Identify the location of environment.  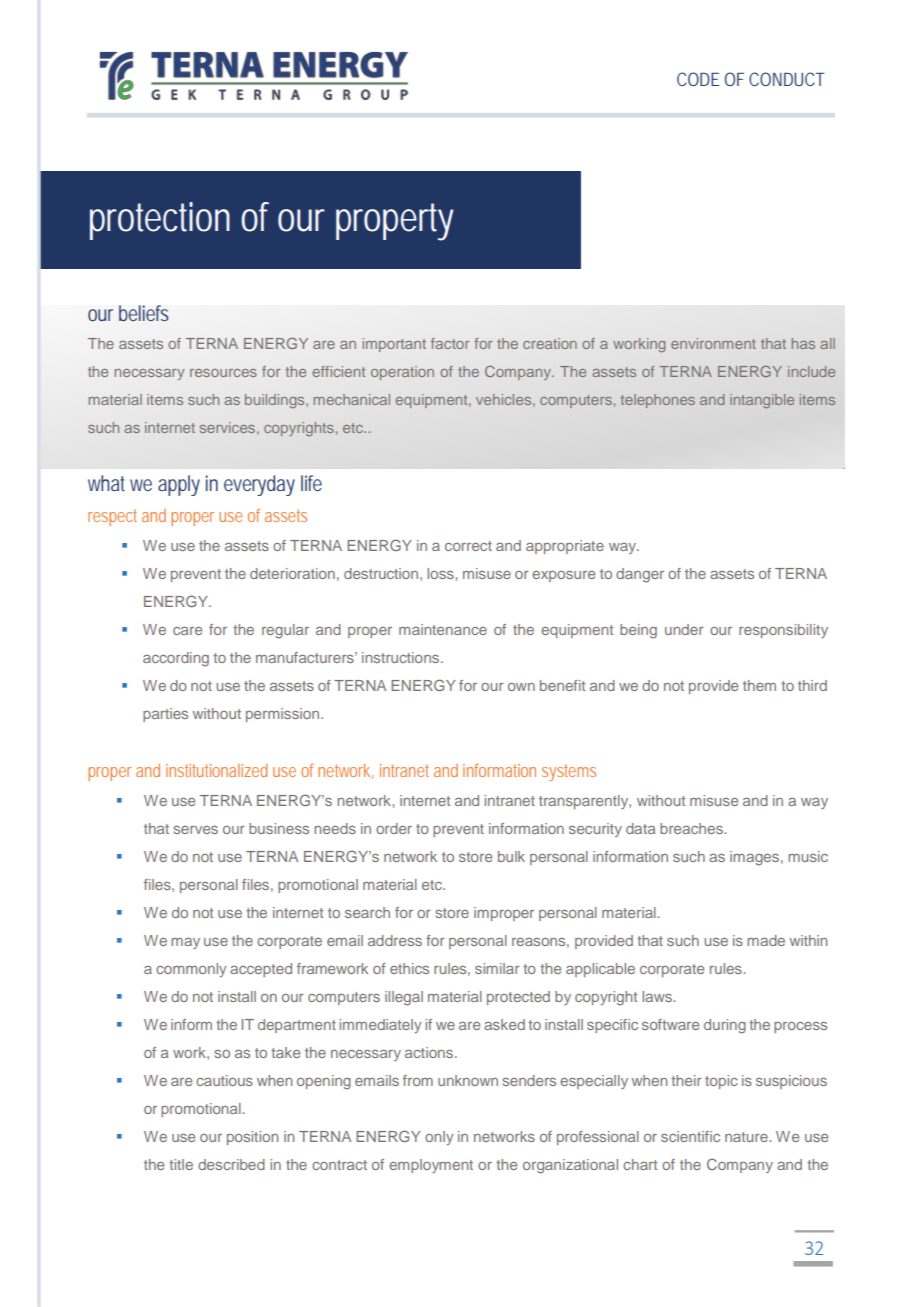
(713, 343).
